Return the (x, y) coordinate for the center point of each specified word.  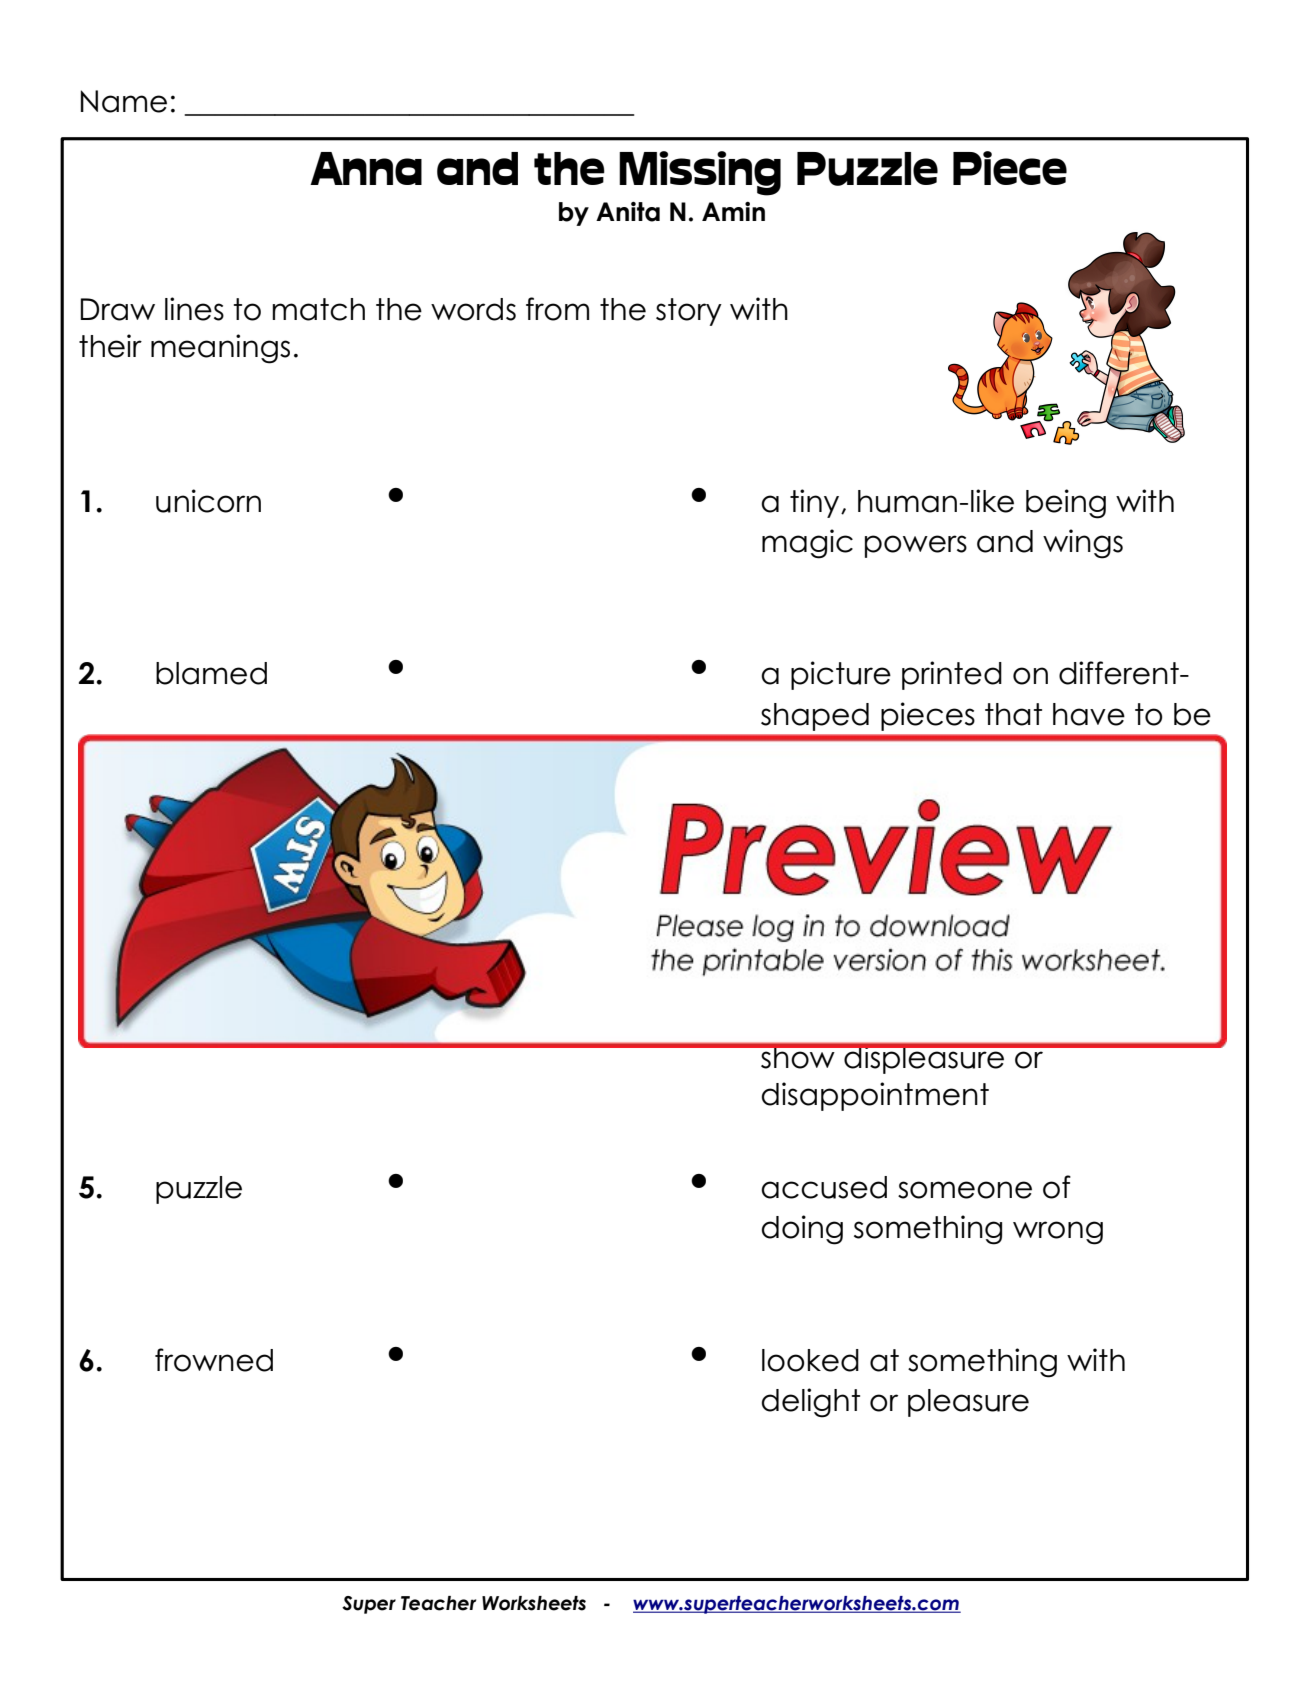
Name (124, 101)
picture (841, 675)
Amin (733, 211)
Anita (628, 212)
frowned (214, 1360)
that (1013, 714)
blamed (211, 673)
